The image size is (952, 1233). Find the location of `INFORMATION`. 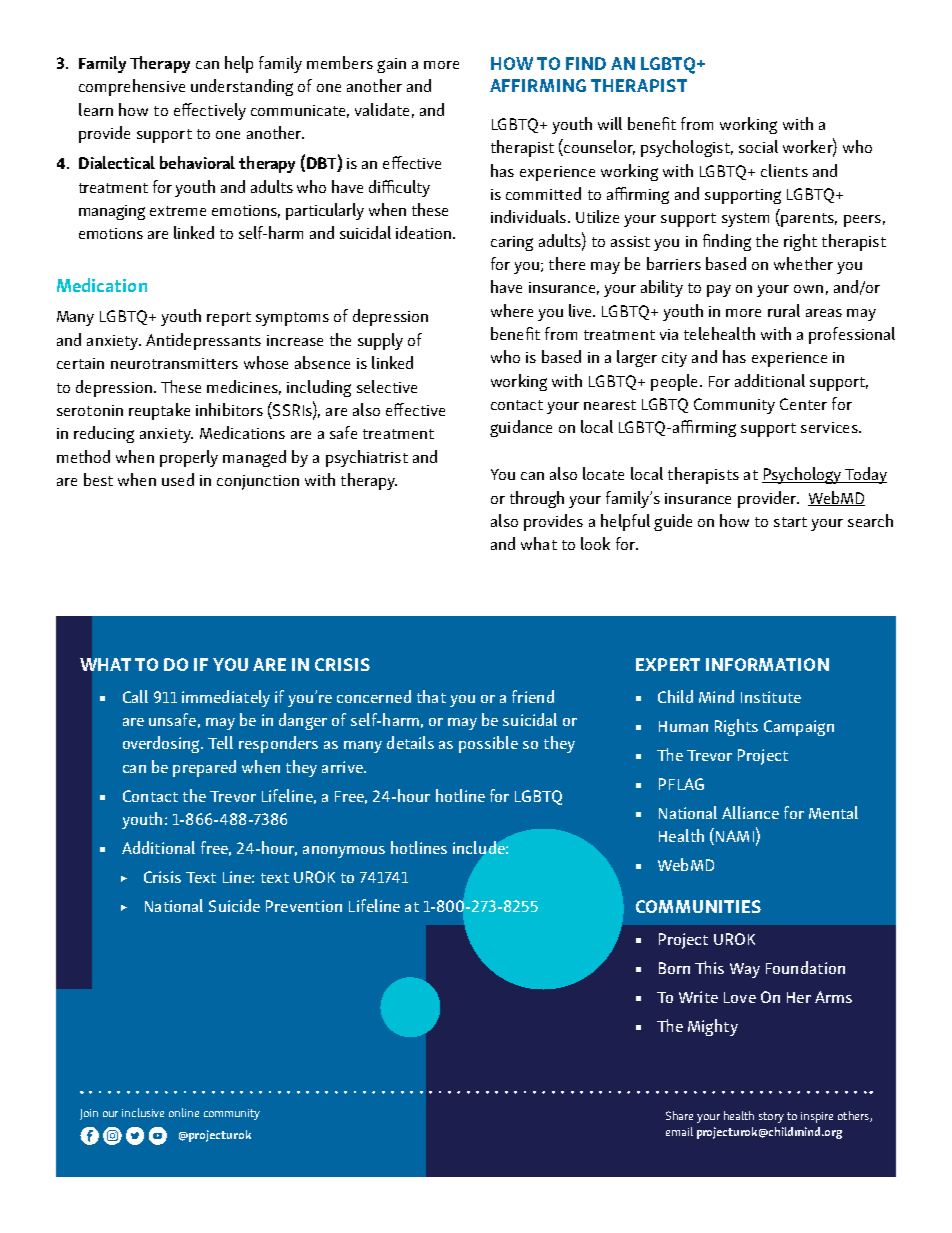

INFORMATION is located at coordinates (767, 664).
